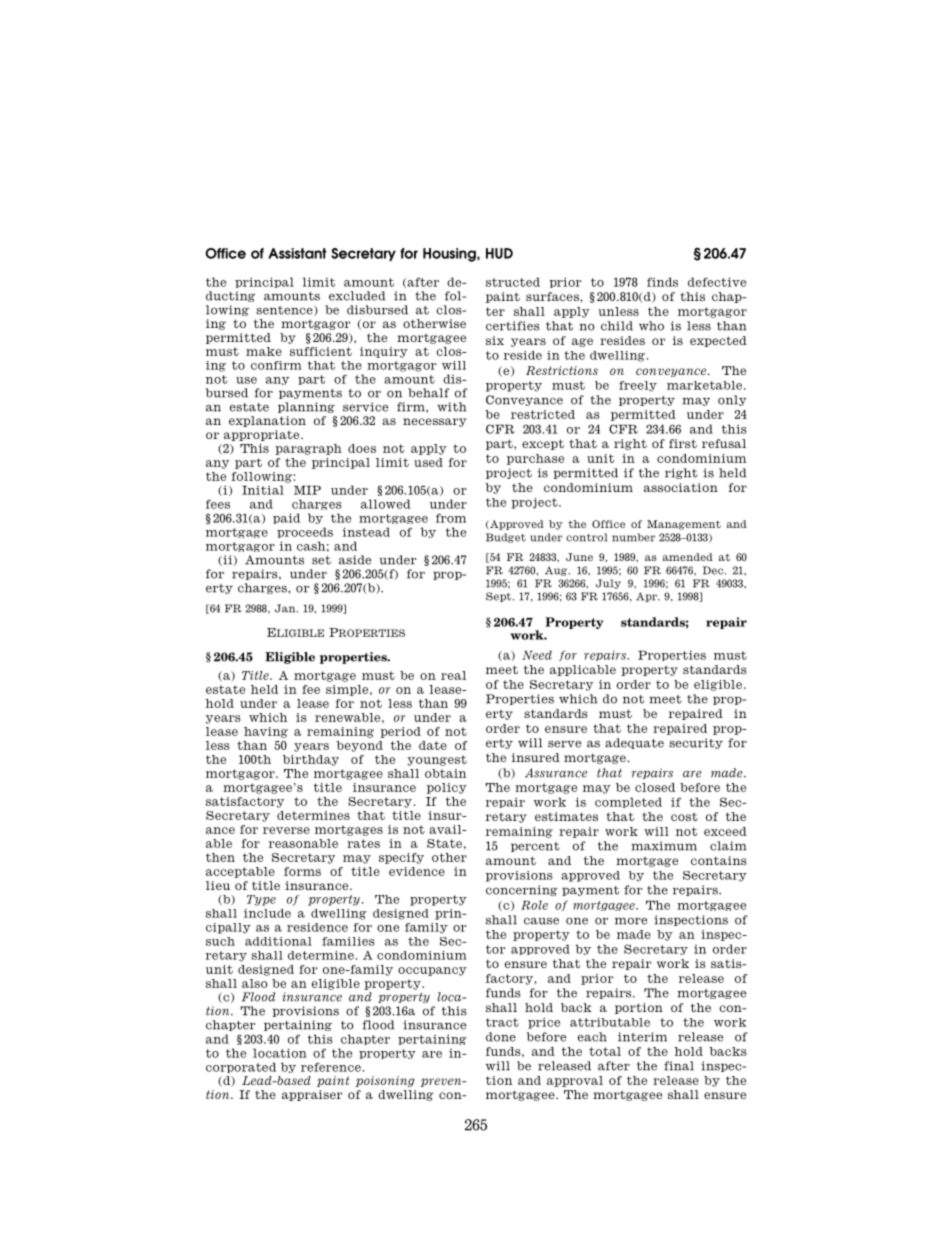 This screenshot has height=1233, width=952. What do you see at coordinates (447, 788) in the screenshot?
I see `policy` at bounding box center [447, 788].
